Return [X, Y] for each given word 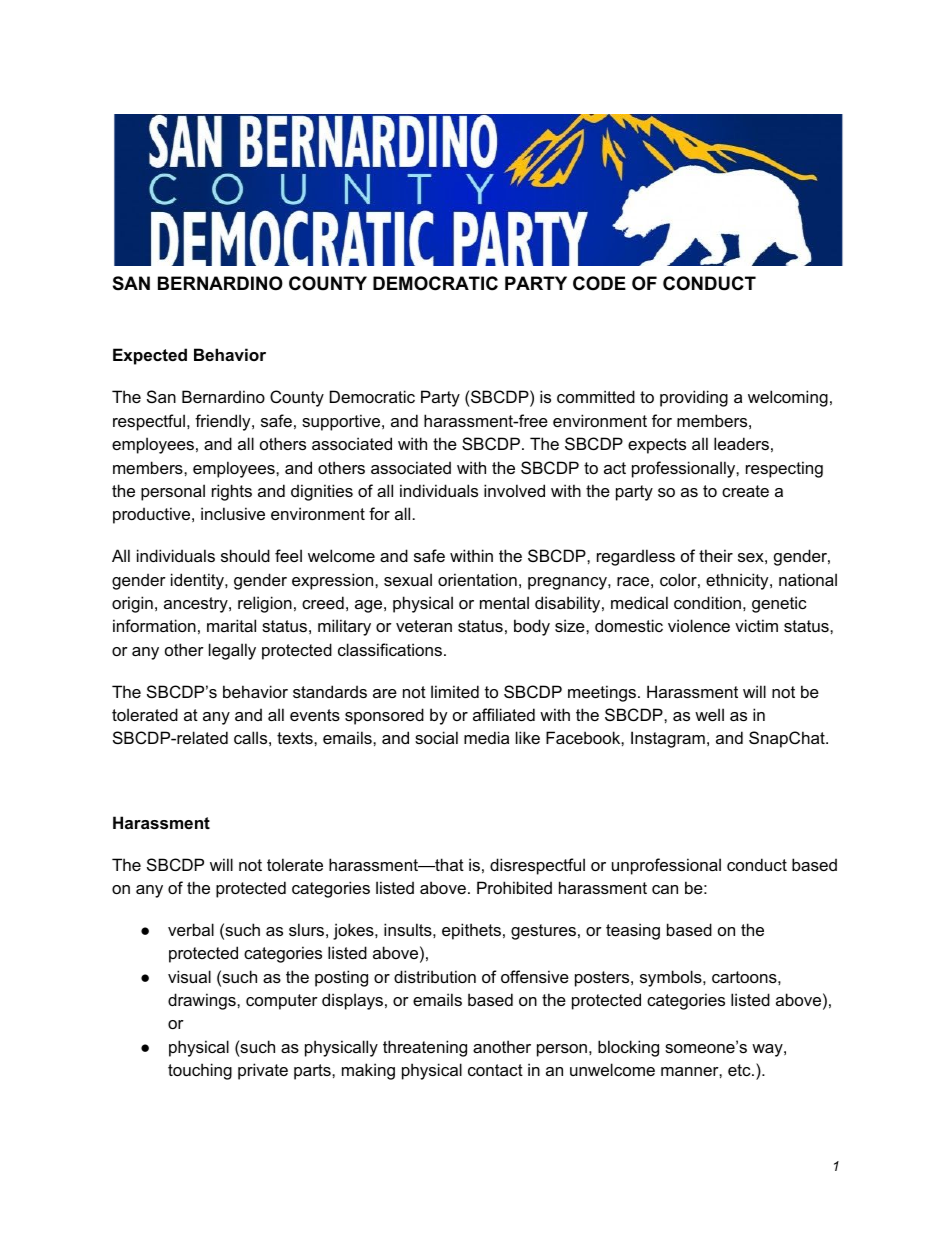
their [716, 555]
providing [694, 398]
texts [296, 738]
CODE [599, 283]
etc [740, 1070]
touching [200, 1071]
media [486, 737]
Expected [150, 356]
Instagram [668, 739]
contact [495, 1070]
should [245, 555]
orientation [477, 579]
